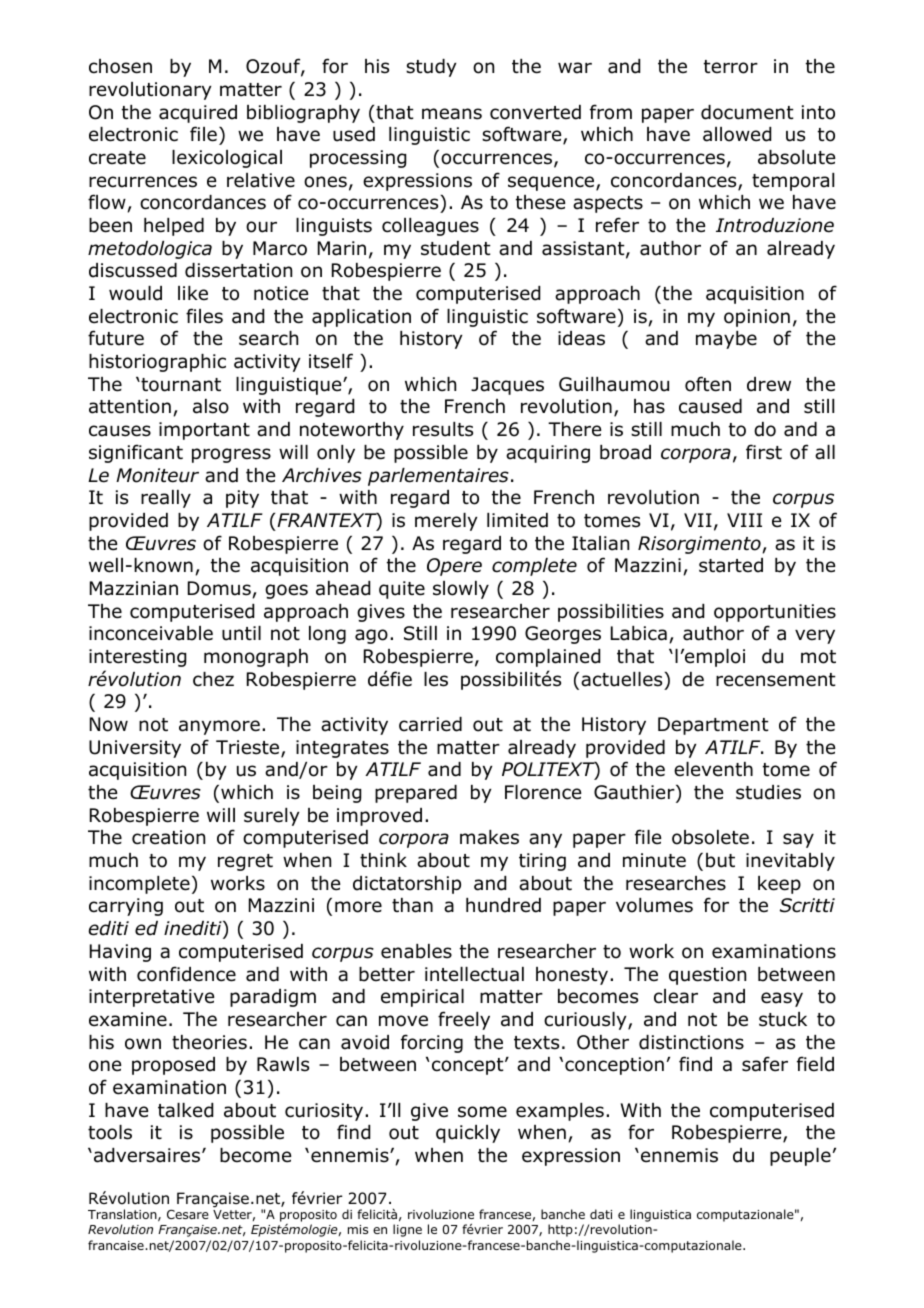 This screenshot has height=1308, width=924. What do you see at coordinates (211, 406) in the screenshot?
I see `also` at bounding box center [211, 406].
